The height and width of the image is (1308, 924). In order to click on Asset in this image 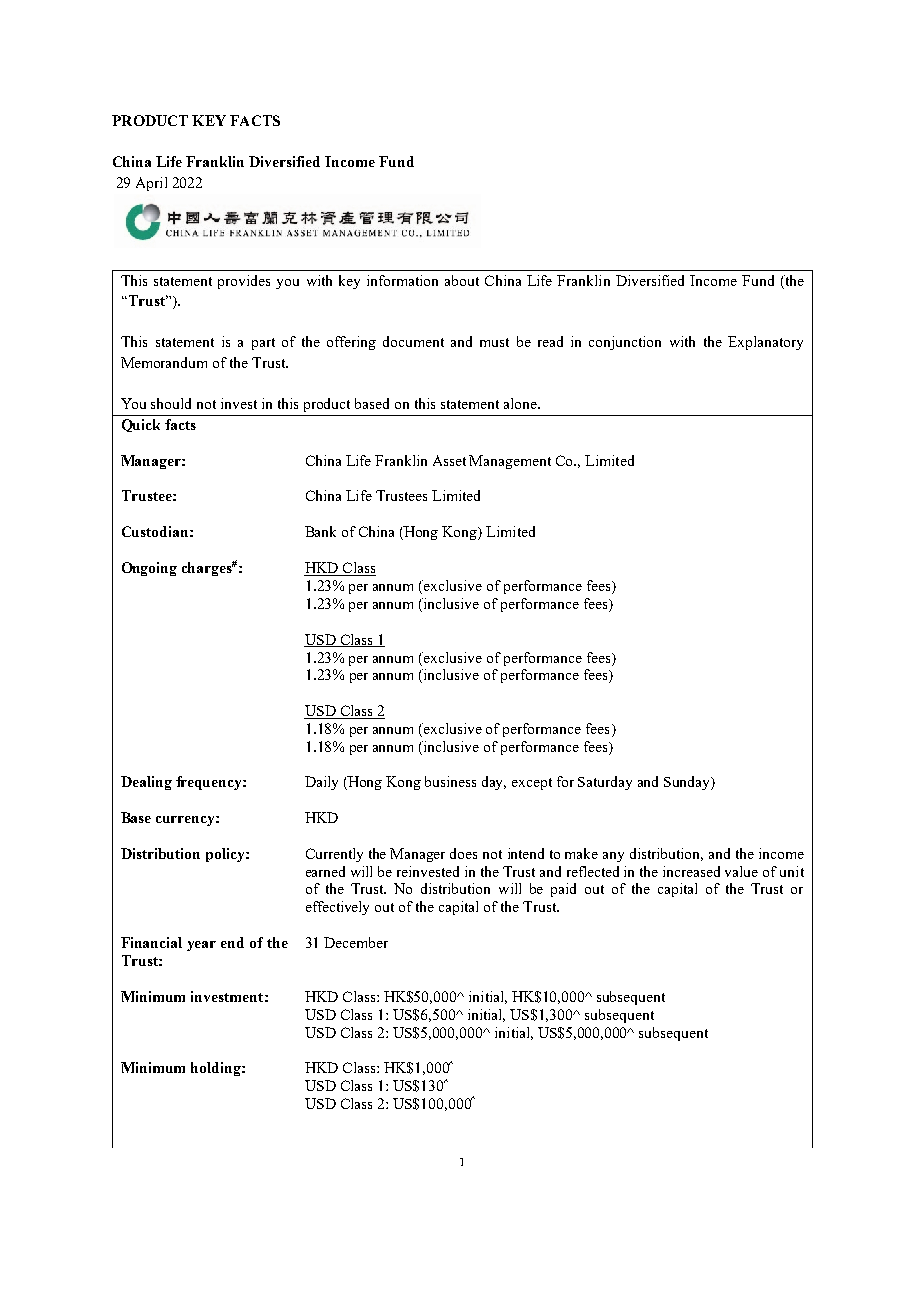, I will do `click(449, 460)`.
